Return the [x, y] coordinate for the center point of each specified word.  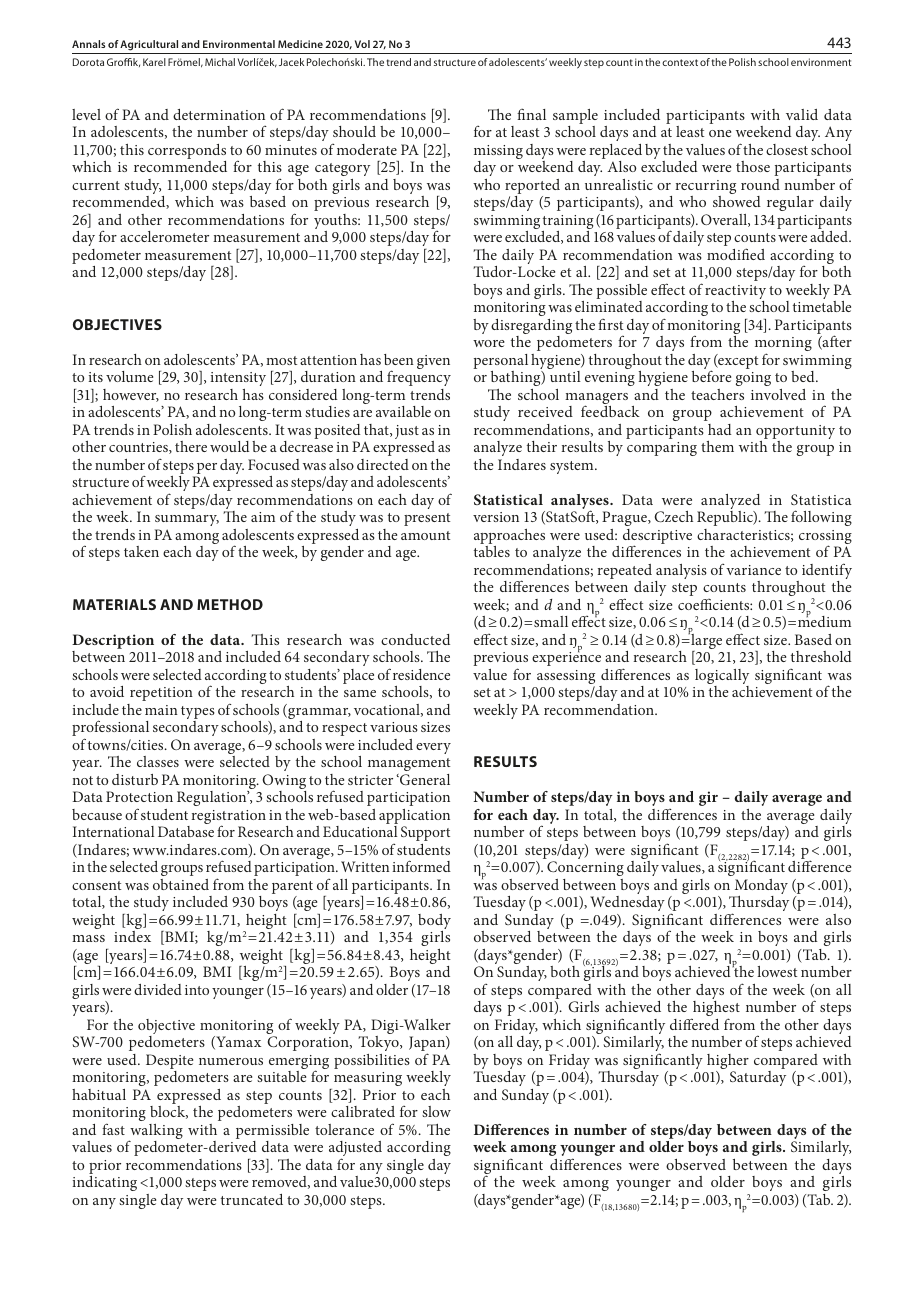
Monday [760, 888]
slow [436, 1111]
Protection [139, 796]
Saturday [758, 1078]
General [424, 779]
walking [155, 1133]
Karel [154, 62]
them [717, 446]
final [531, 114]
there [191, 446]
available [403, 411]
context [680, 62]
